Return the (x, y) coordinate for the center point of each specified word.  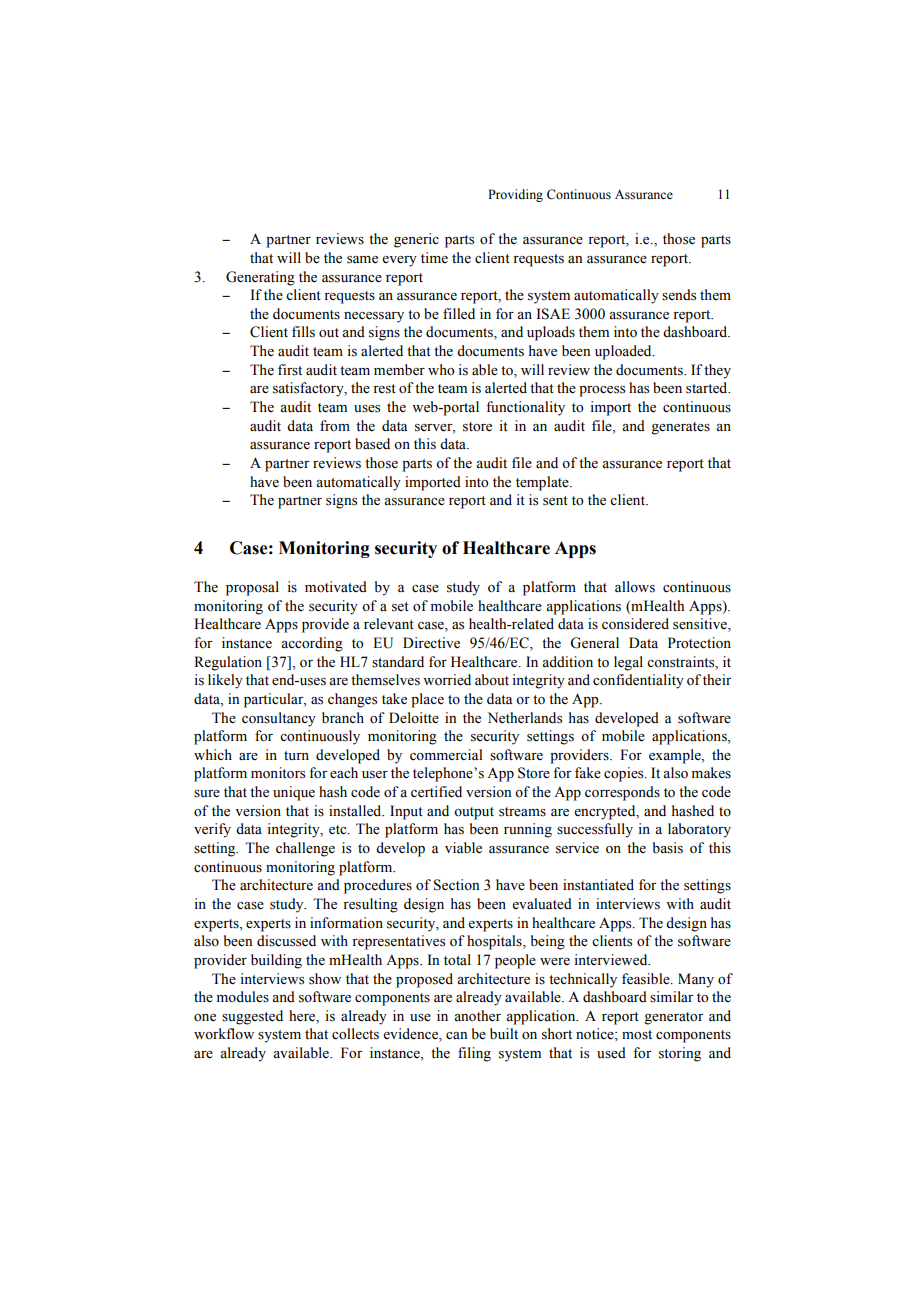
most (637, 1035)
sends (679, 295)
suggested (252, 1017)
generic (416, 240)
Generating (260, 278)
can (457, 1036)
